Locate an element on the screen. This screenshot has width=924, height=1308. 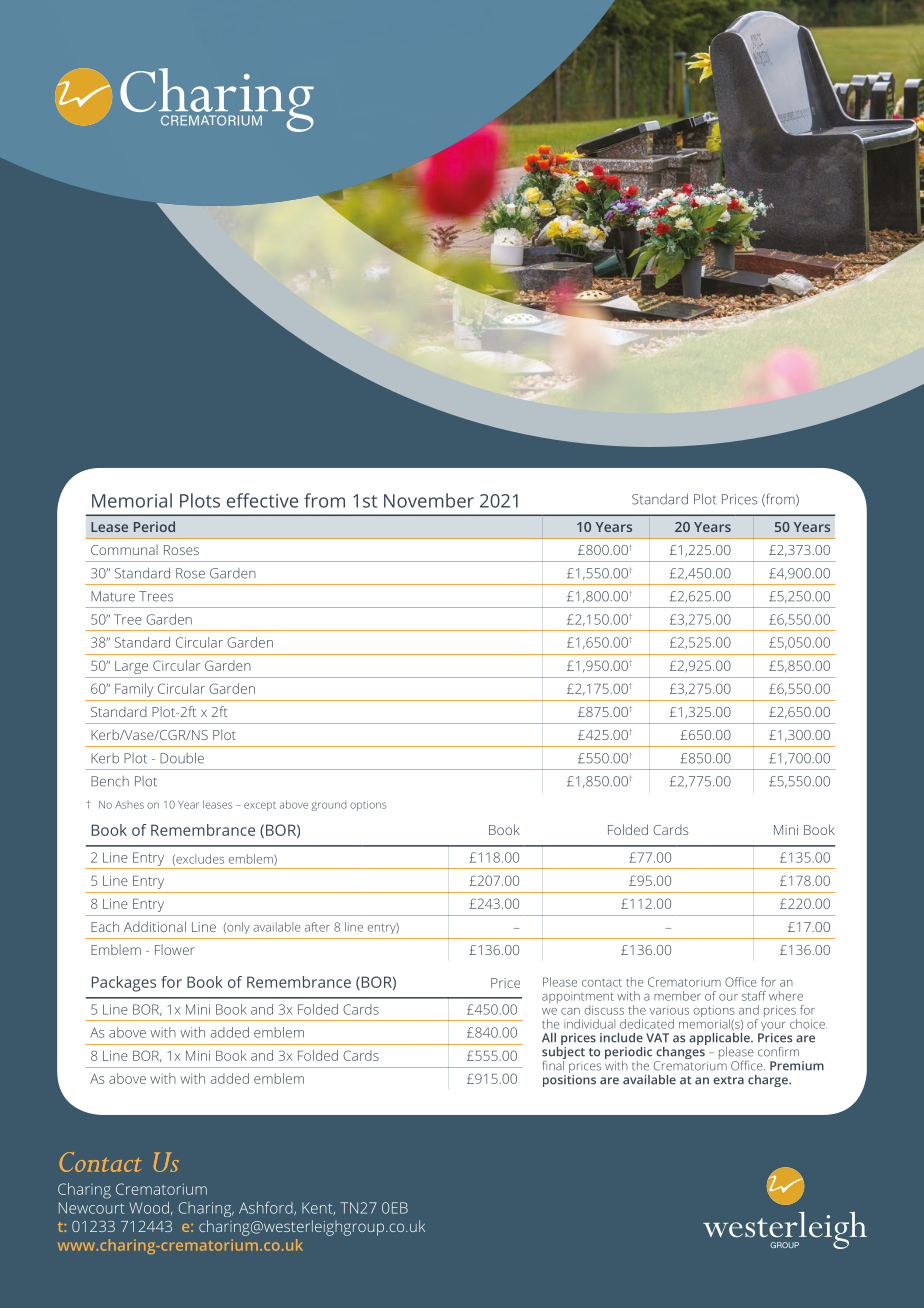
November is located at coordinates (429, 500).
